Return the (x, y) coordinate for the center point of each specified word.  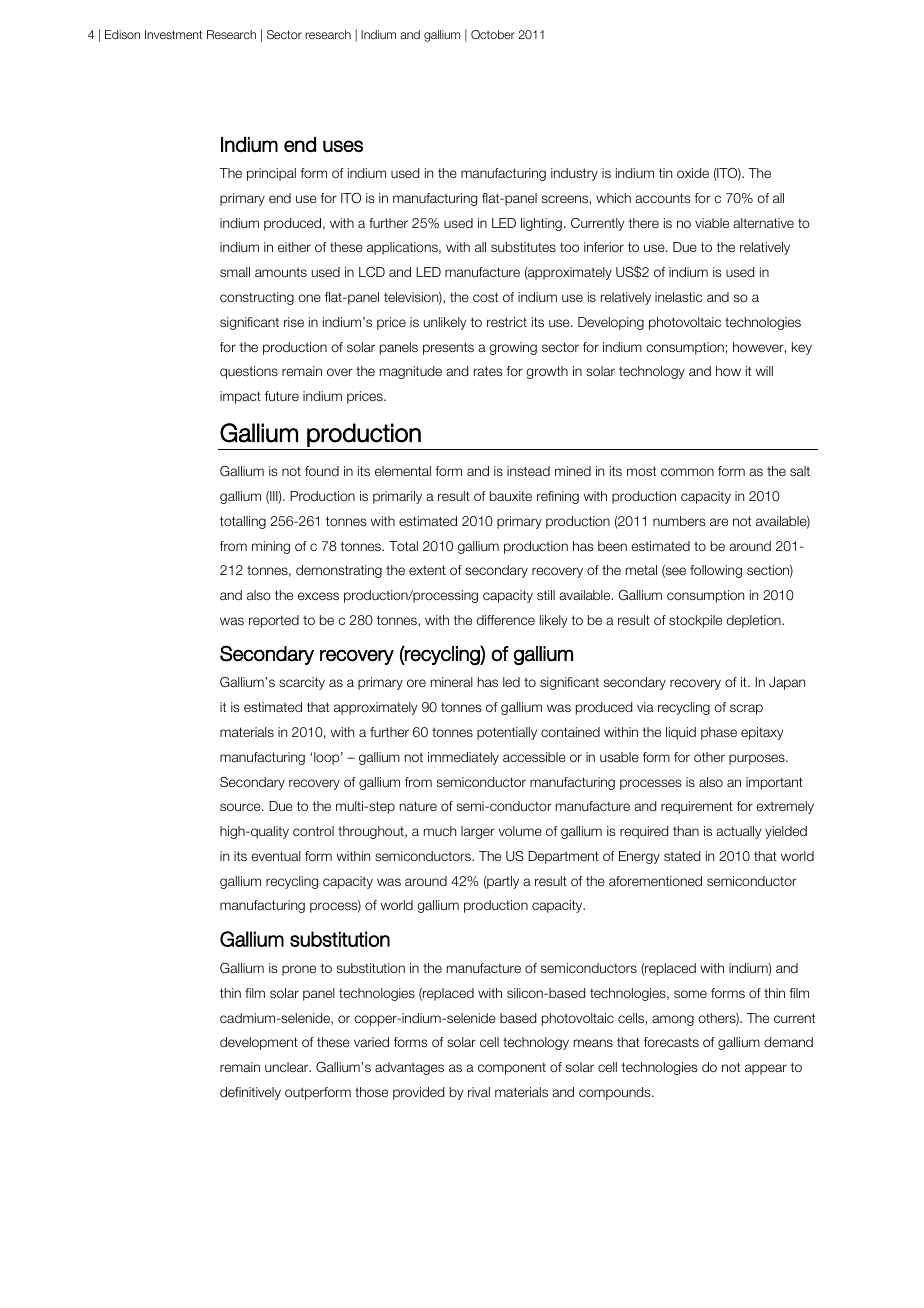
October (493, 34)
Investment (174, 34)
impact (240, 397)
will (764, 371)
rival (479, 1092)
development (259, 1043)
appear (766, 1069)
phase (719, 733)
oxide (693, 173)
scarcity (302, 683)
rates (488, 371)
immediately (463, 758)
